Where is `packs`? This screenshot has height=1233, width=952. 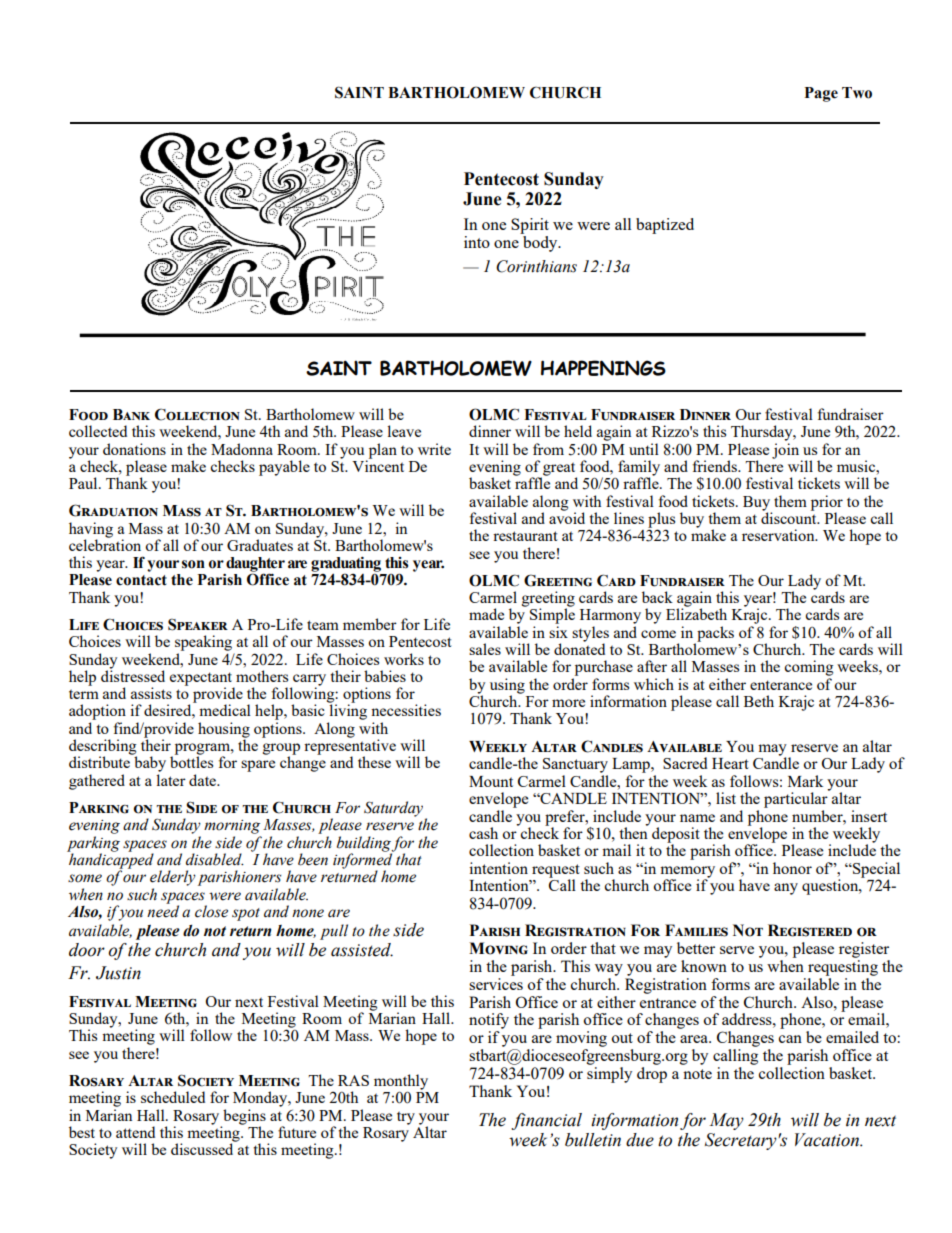
packs is located at coordinates (714, 635).
